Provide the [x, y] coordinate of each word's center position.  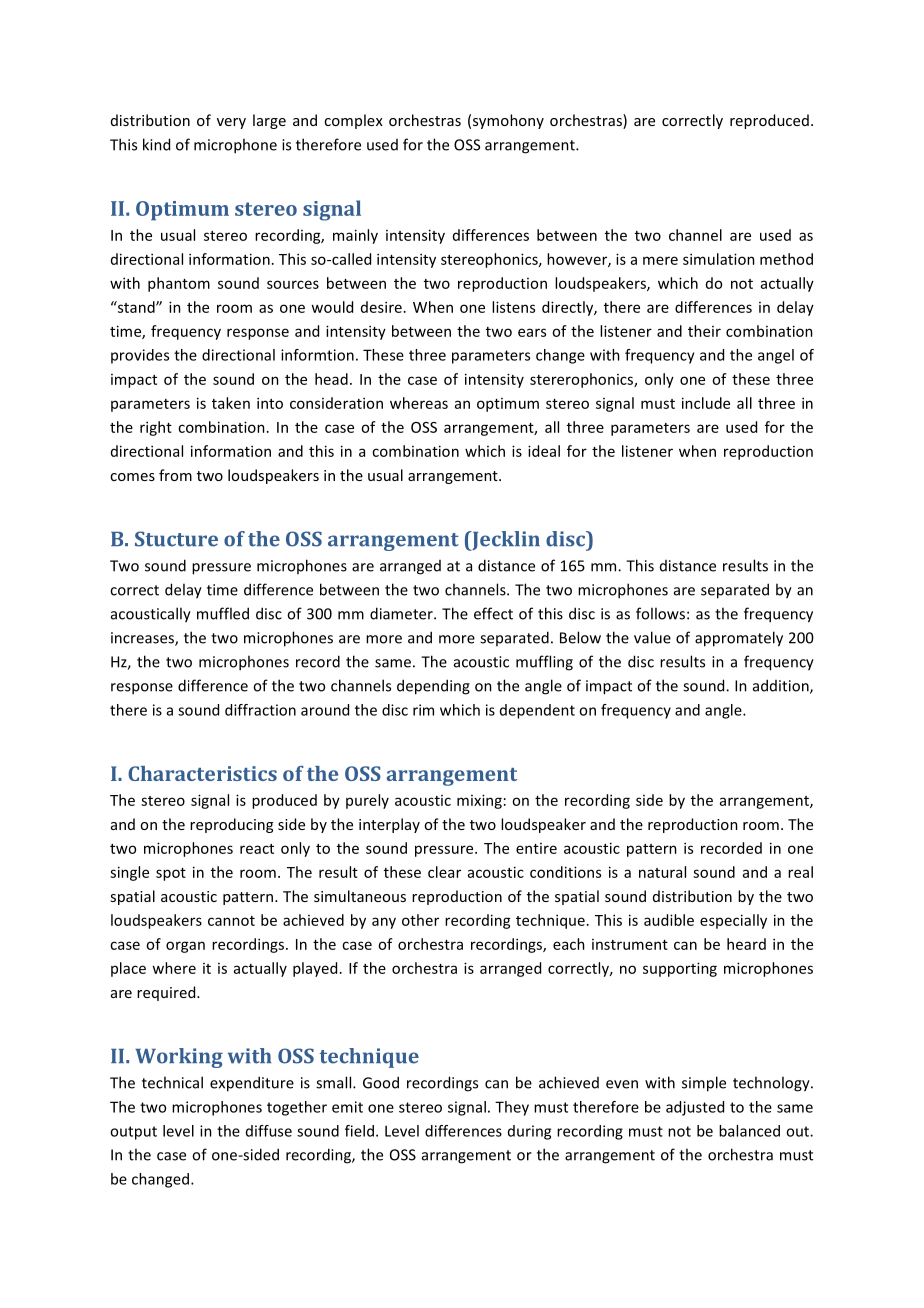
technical [172, 1082]
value [652, 637]
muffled [223, 613]
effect [493, 613]
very [231, 123]
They [512, 1108]
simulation [719, 259]
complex [353, 121]
